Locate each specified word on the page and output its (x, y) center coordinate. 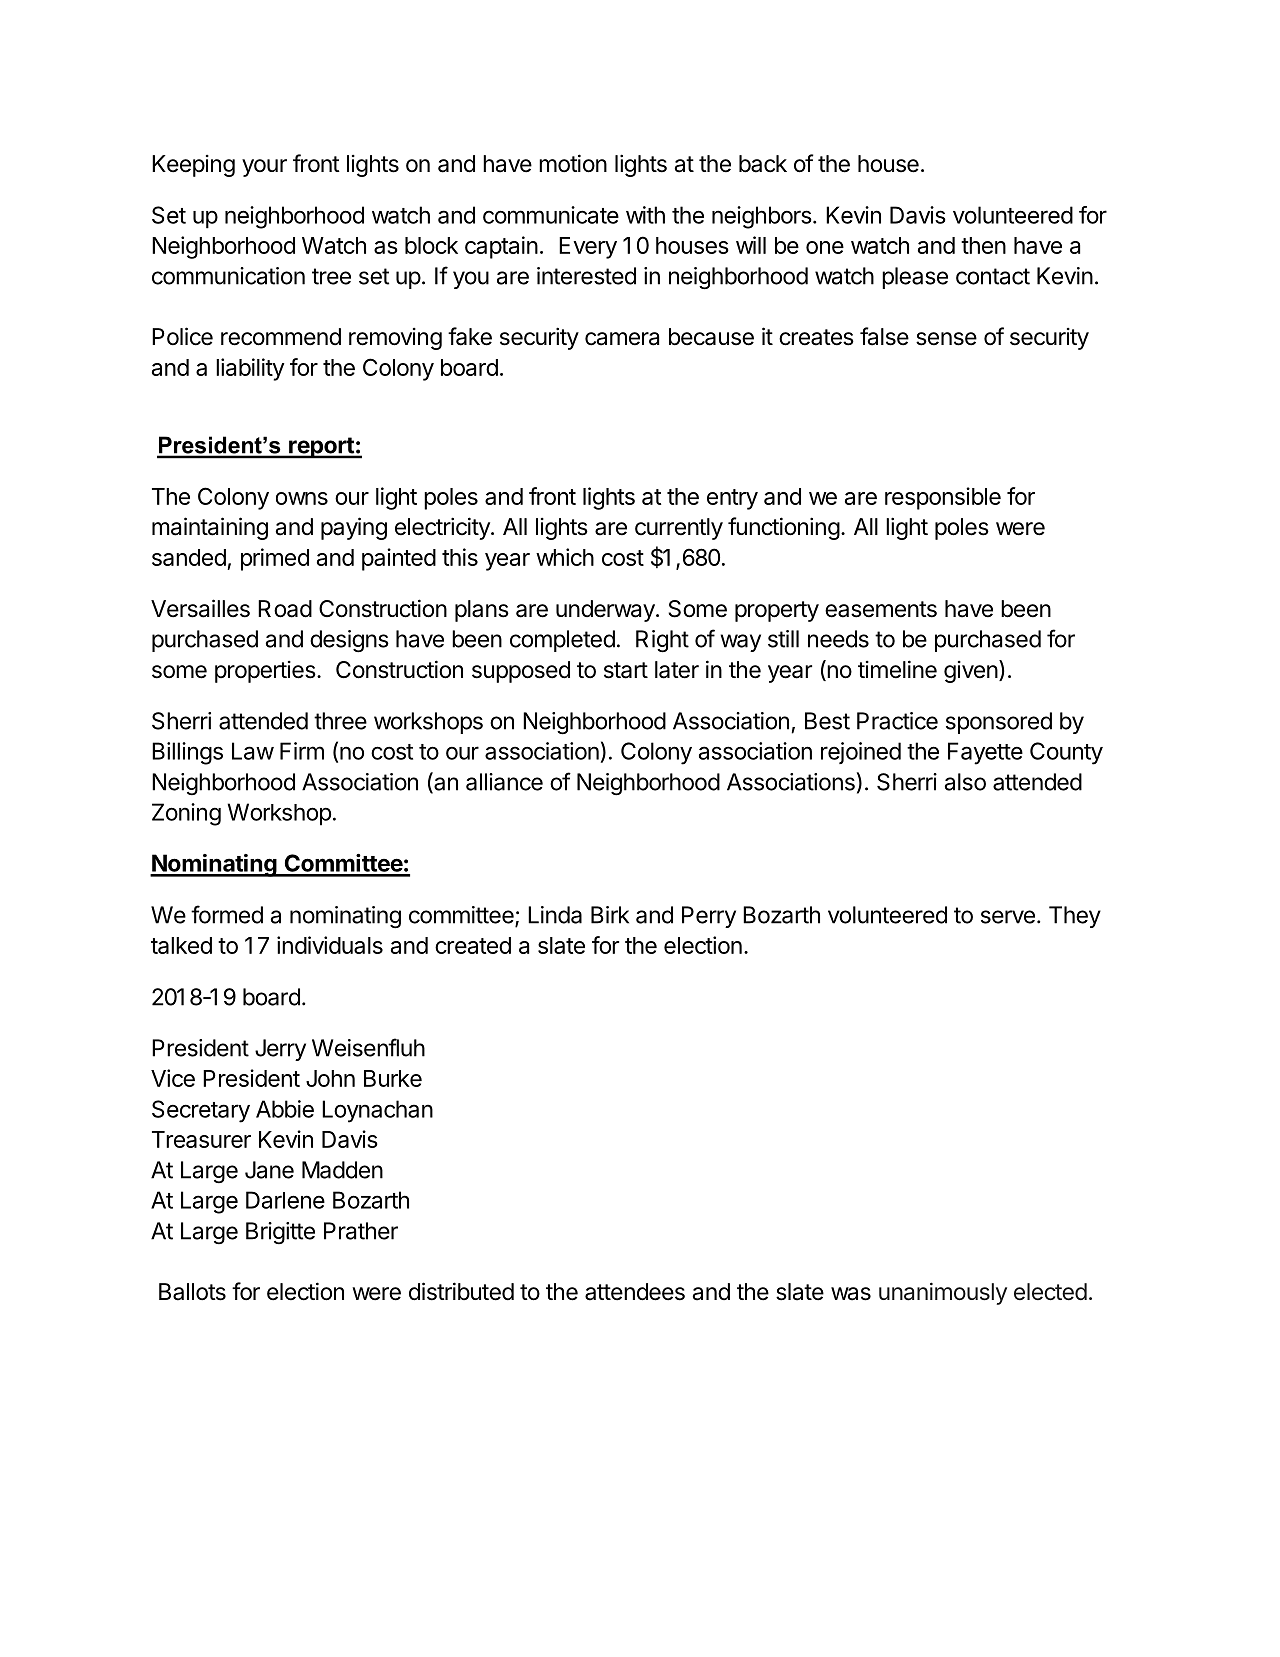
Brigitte (280, 1233)
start (626, 670)
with (645, 215)
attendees (635, 1292)
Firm (302, 751)
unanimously (943, 1293)
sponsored (999, 723)
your (264, 168)
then (983, 245)
